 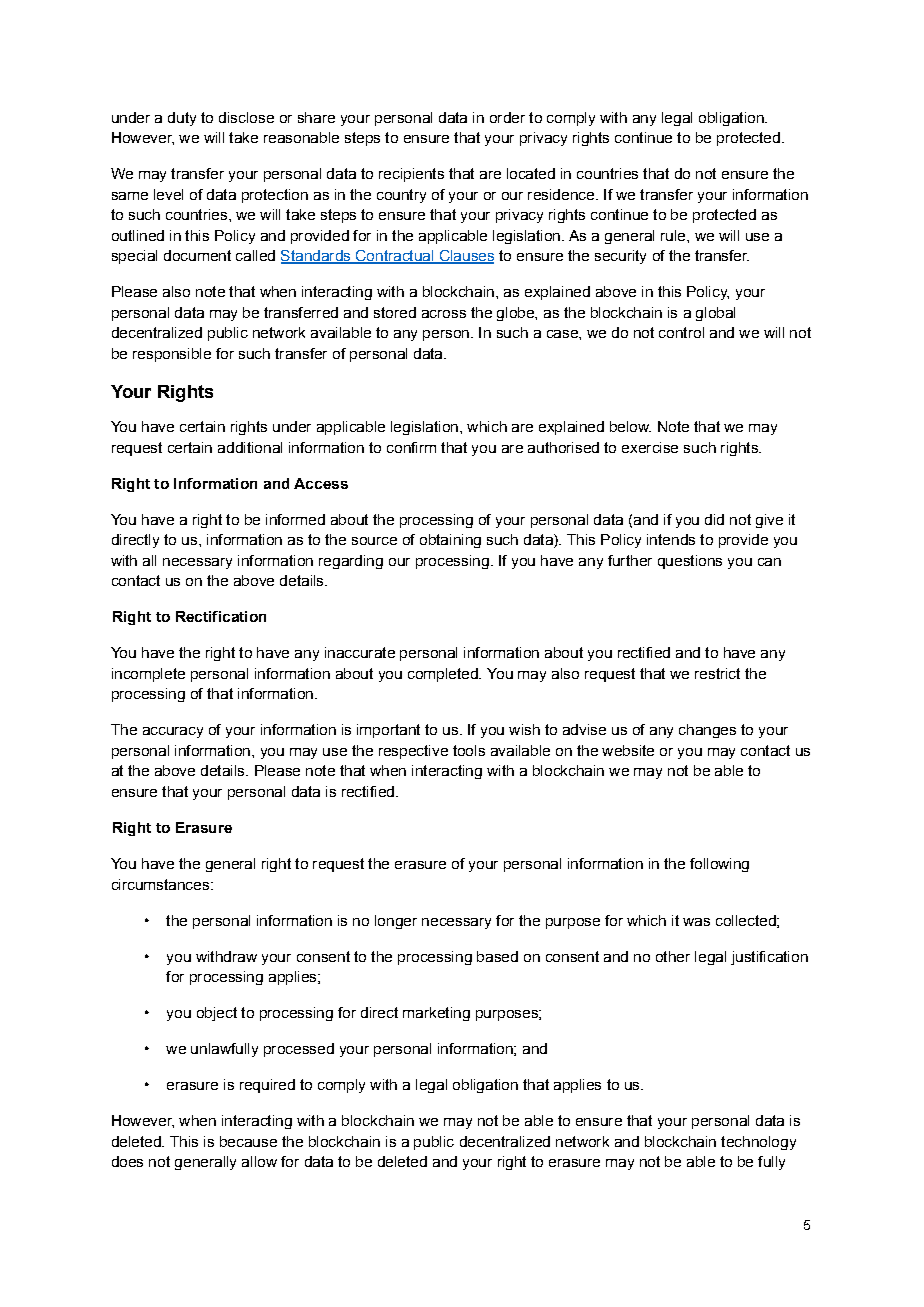 I want to click on duty, so click(x=182, y=119).
